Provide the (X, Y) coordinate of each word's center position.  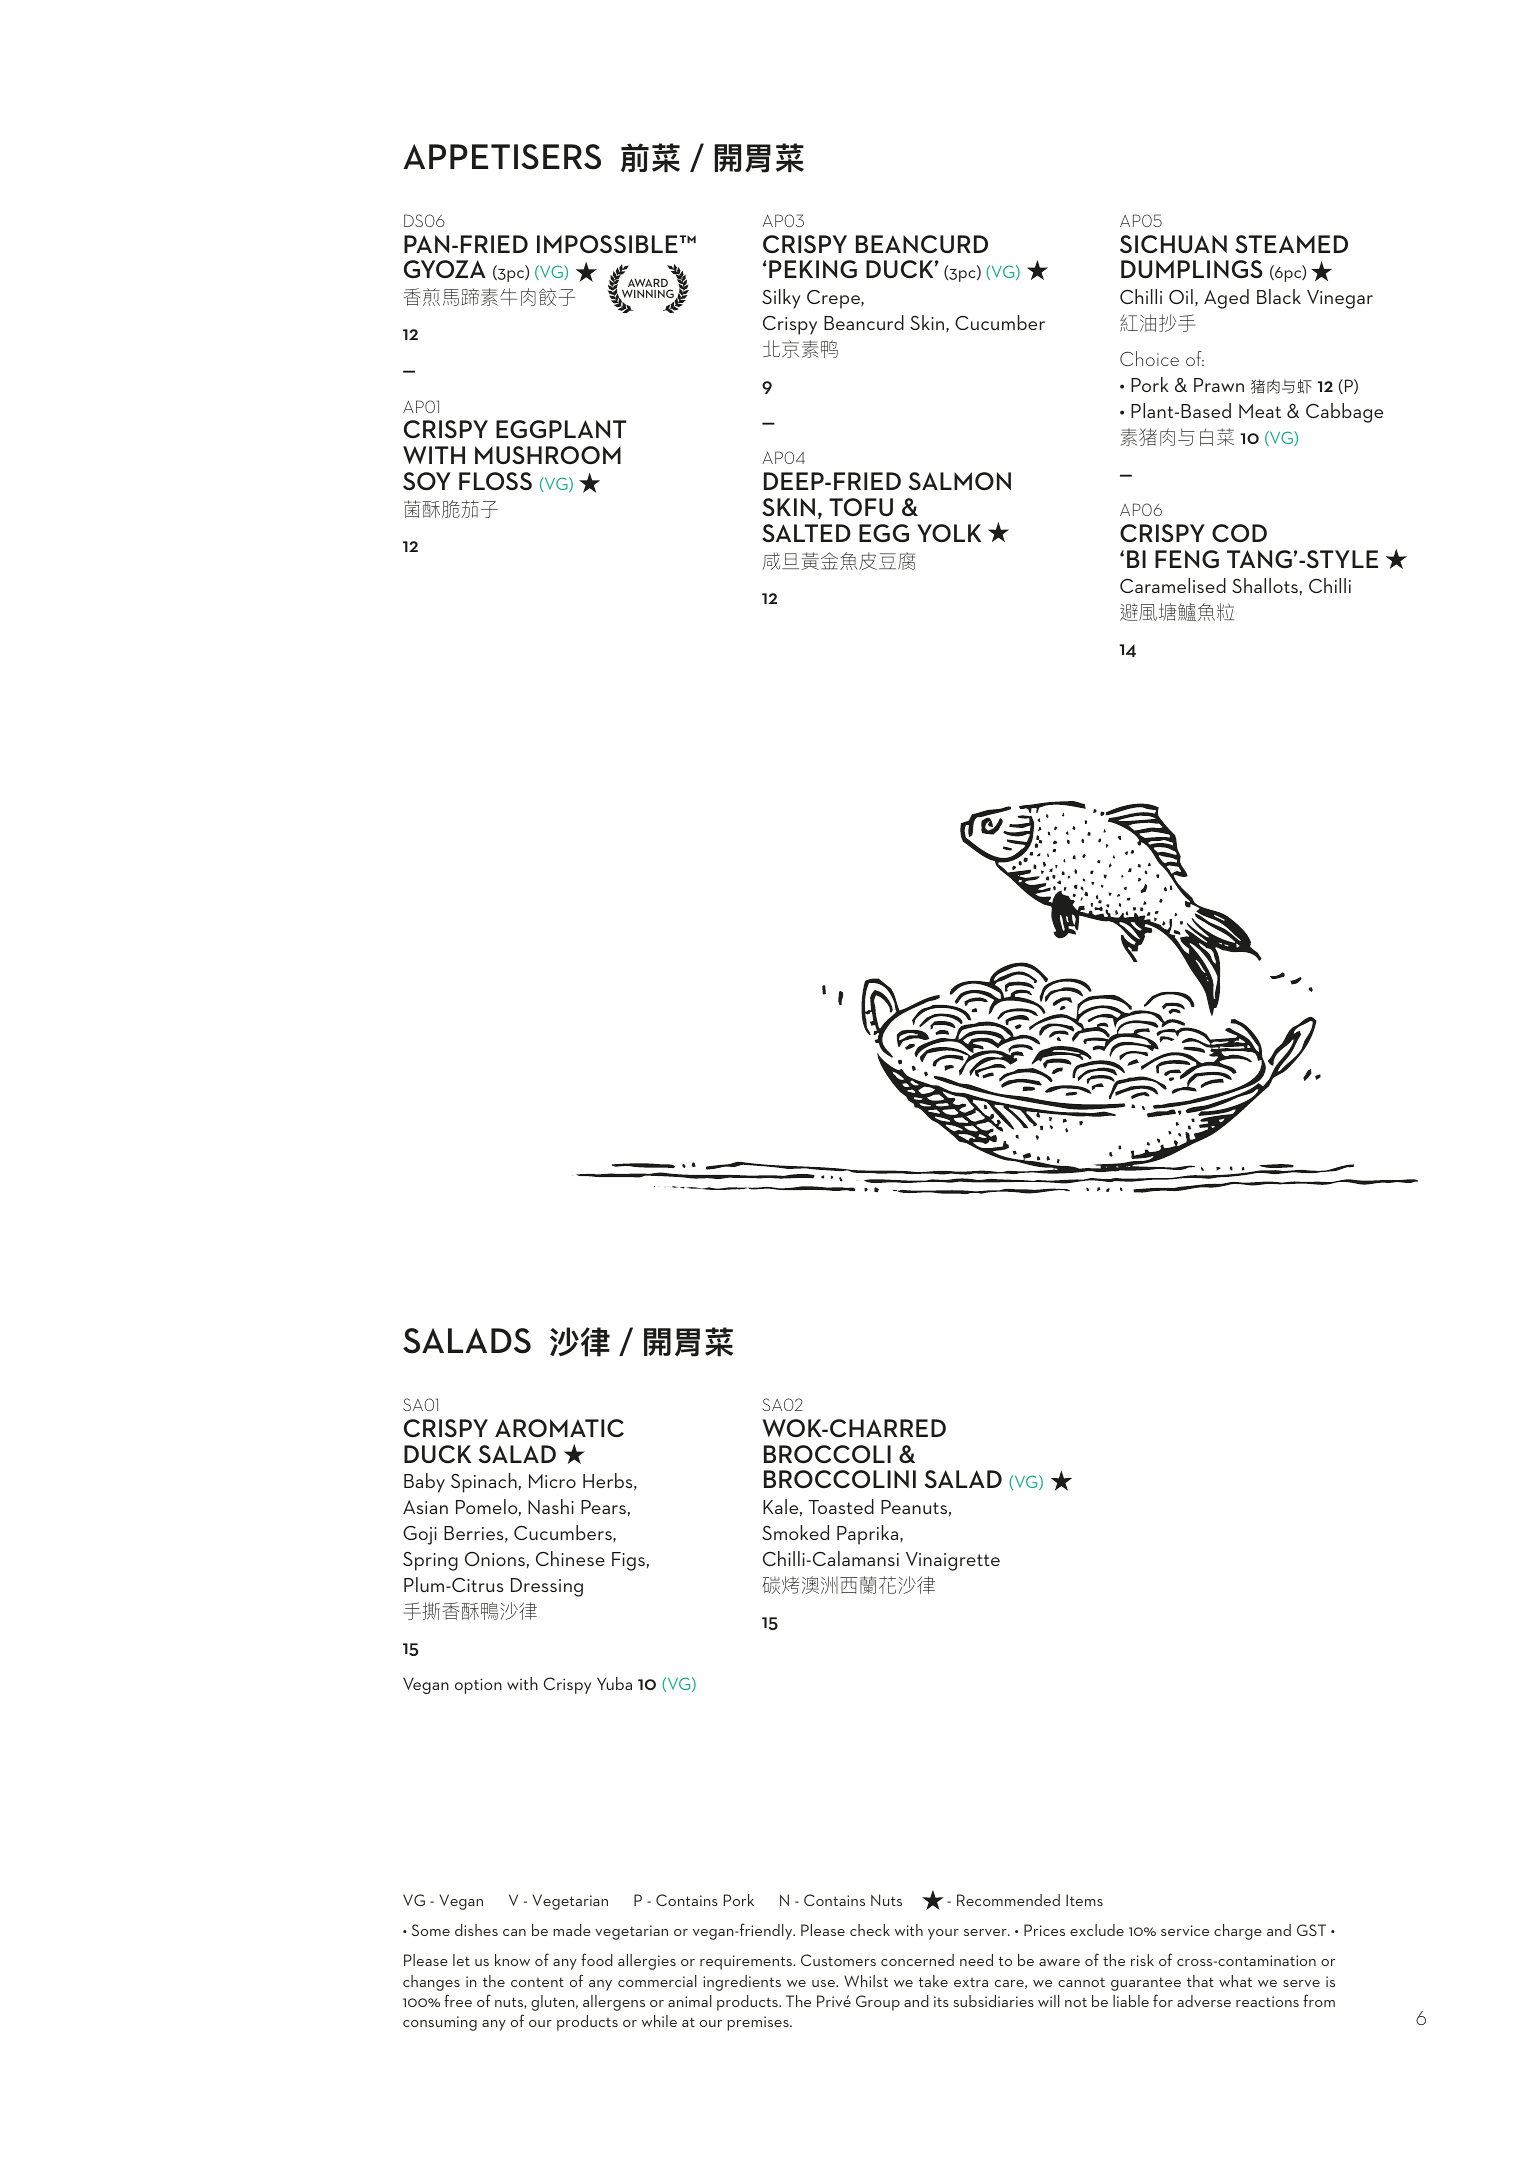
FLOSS (495, 481)
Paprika (869, 1535)
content (537, 1982)
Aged (1226, 299)
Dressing (547, 1587)
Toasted (841, 1506)
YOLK (949, 533)
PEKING (813, 269)
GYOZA (445, 269)
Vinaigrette (953, 1561)
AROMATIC (559, 1428)
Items (1084, 1900)
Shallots (1265, 585)
